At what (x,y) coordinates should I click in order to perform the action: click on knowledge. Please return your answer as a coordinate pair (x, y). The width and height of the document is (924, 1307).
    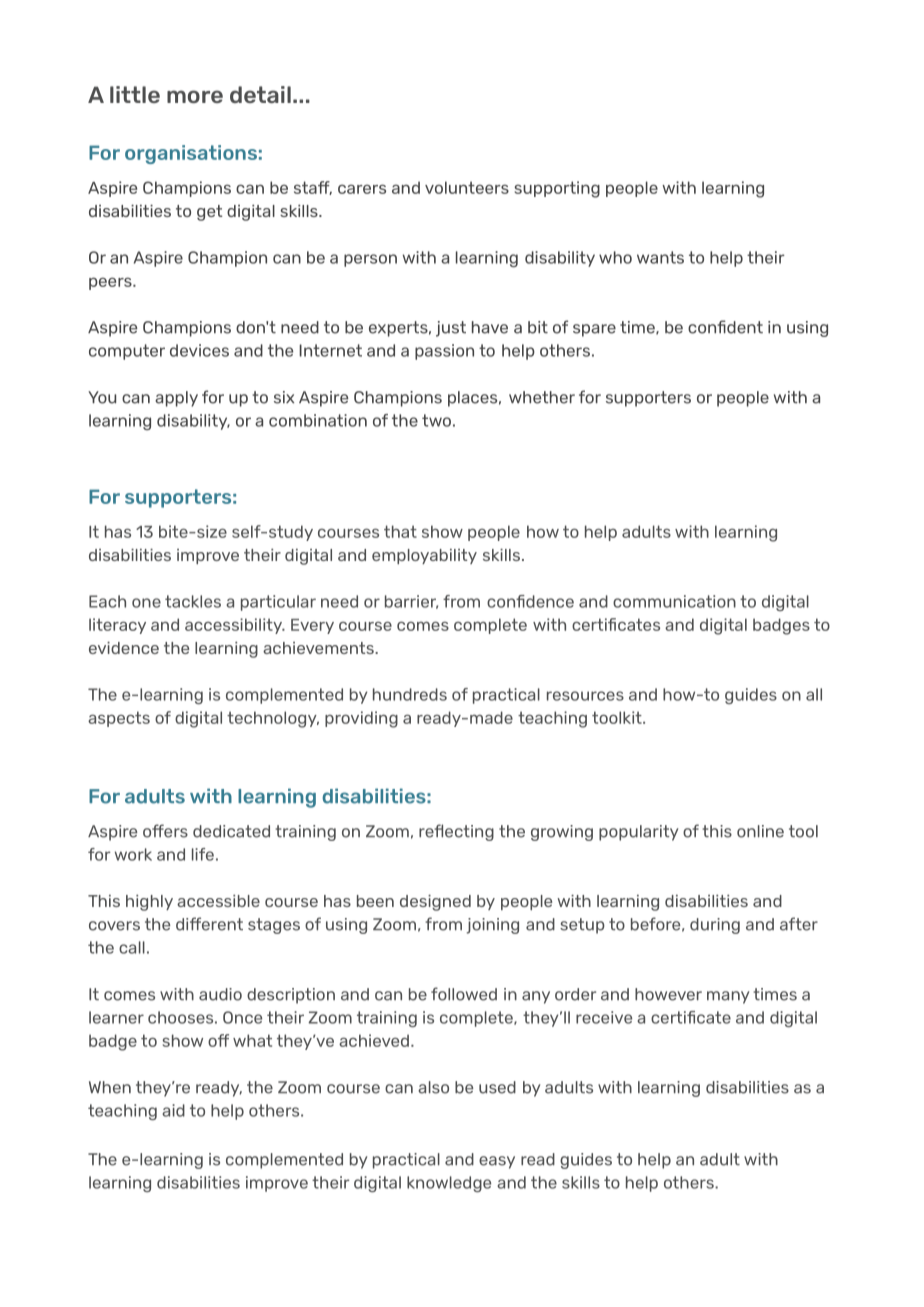
    Looking at the image, I should click on (449, 1184).
